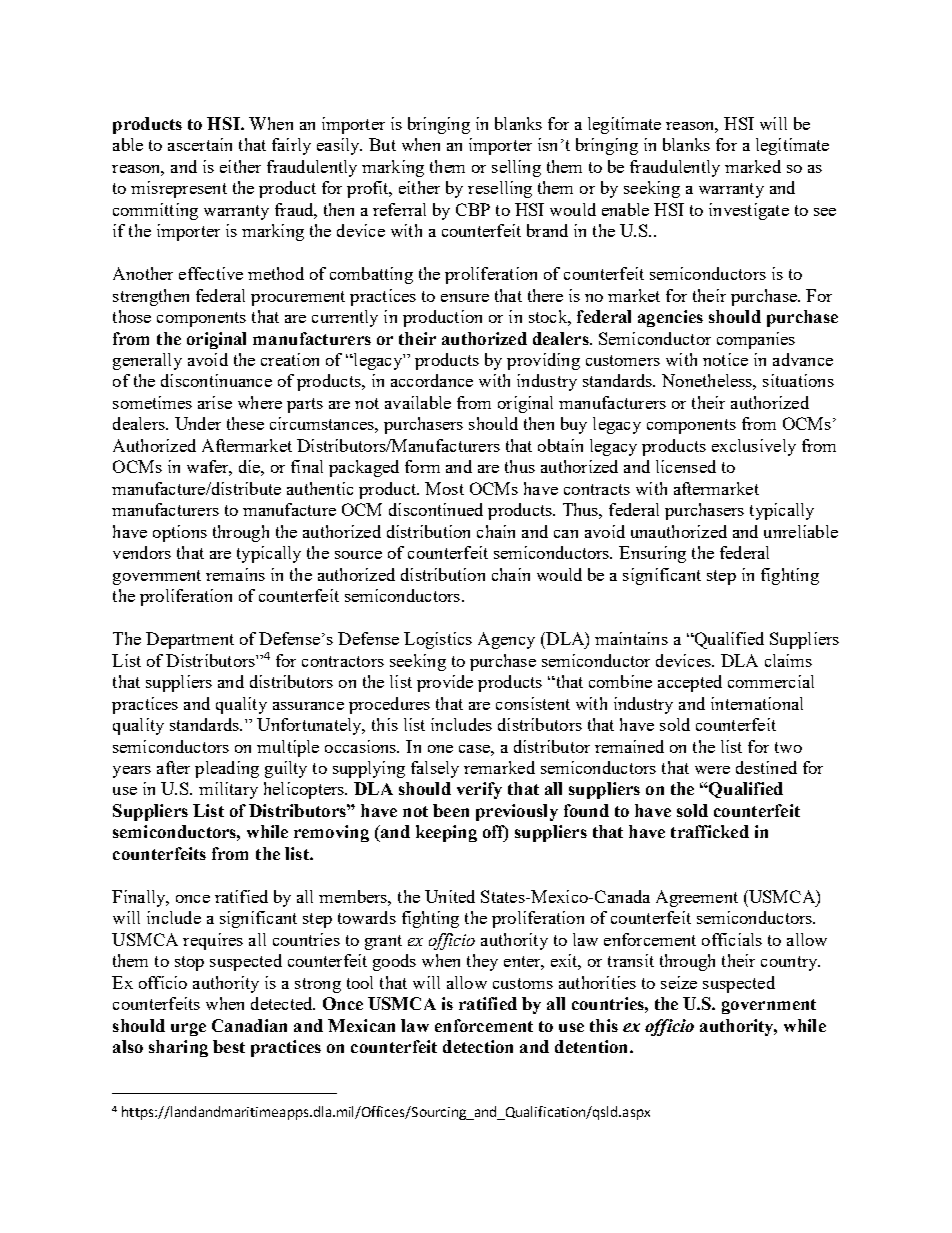  I want to click on pleading, so click(227, 769).
